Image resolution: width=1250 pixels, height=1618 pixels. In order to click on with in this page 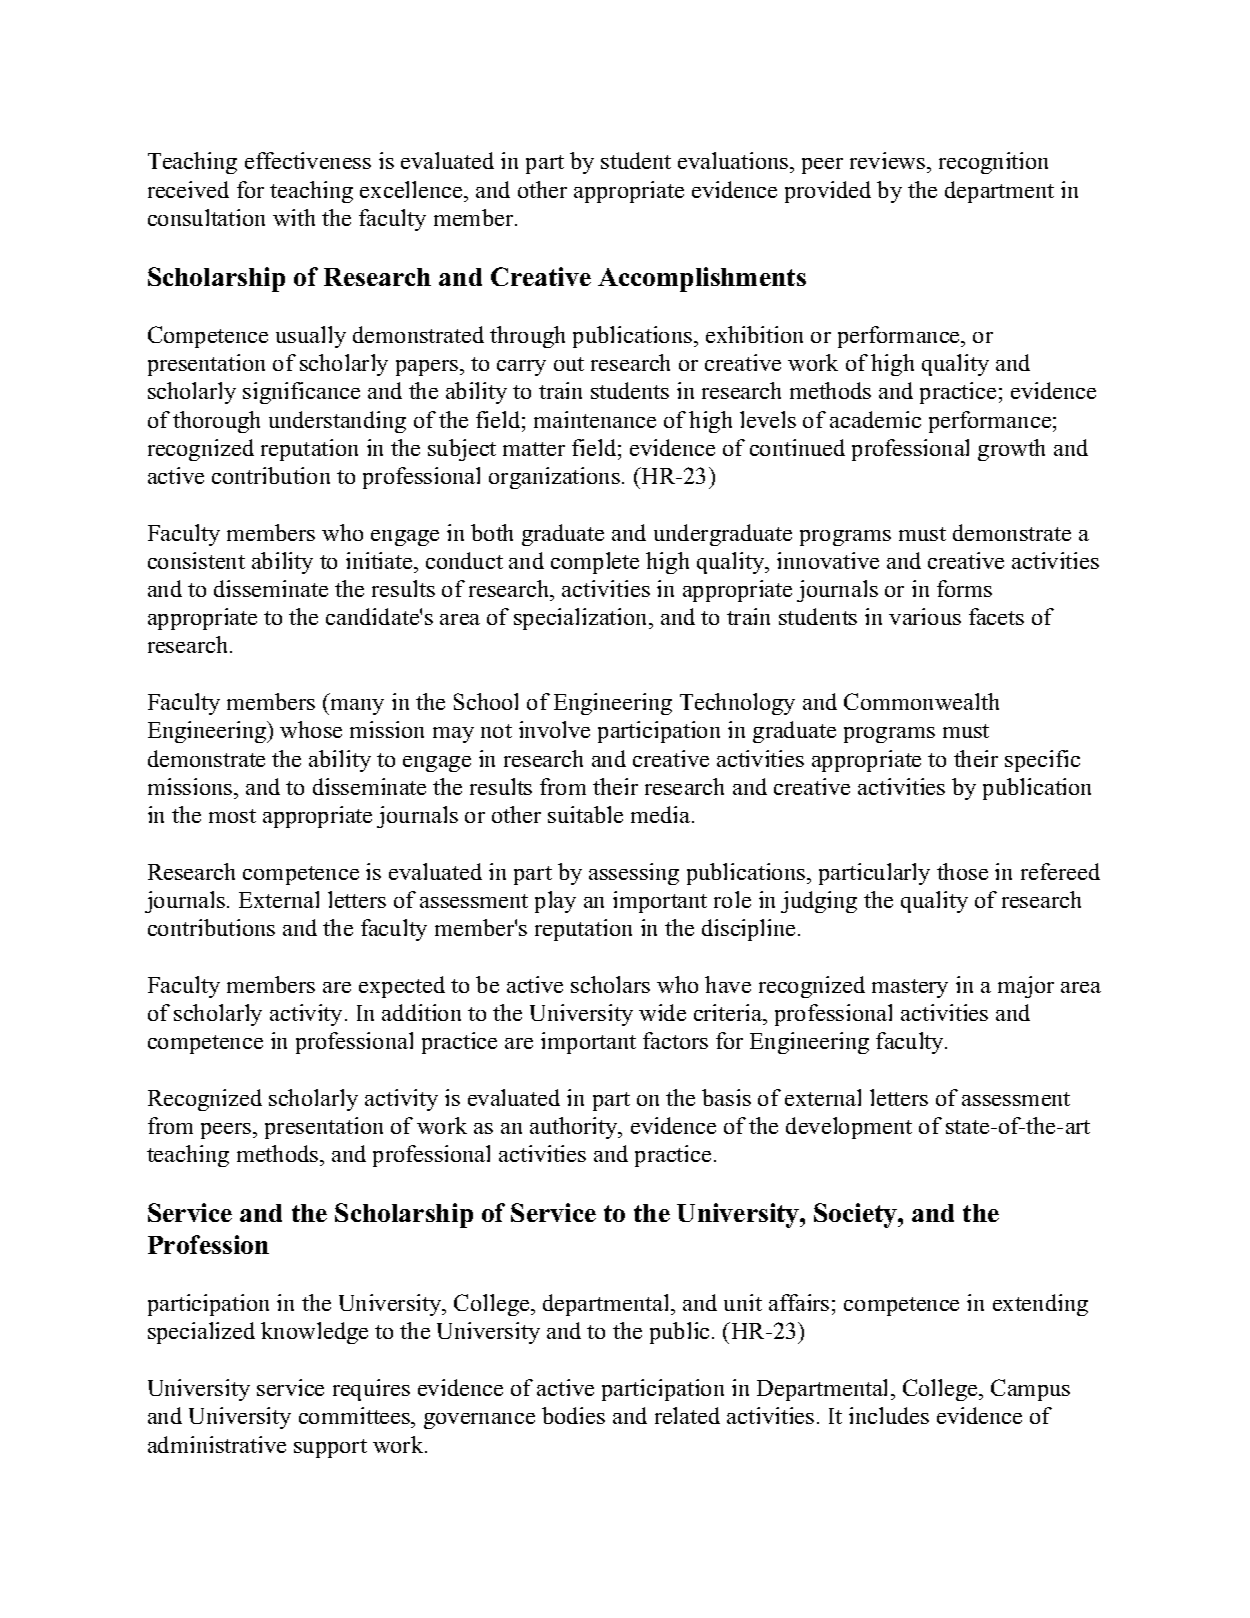, I will do `click(294, 217)`.
